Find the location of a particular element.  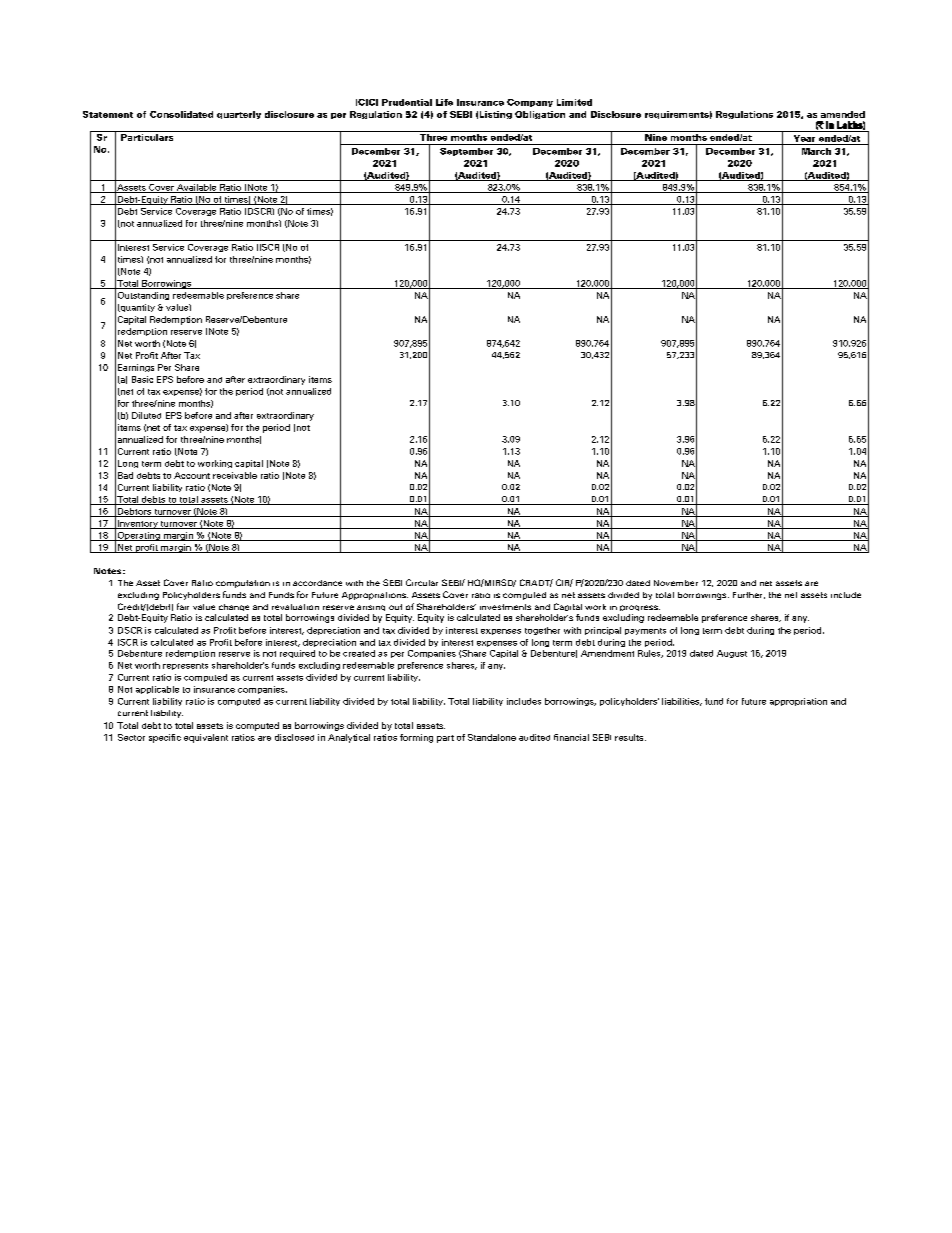

Circular is located at coordinates (422, 582).
